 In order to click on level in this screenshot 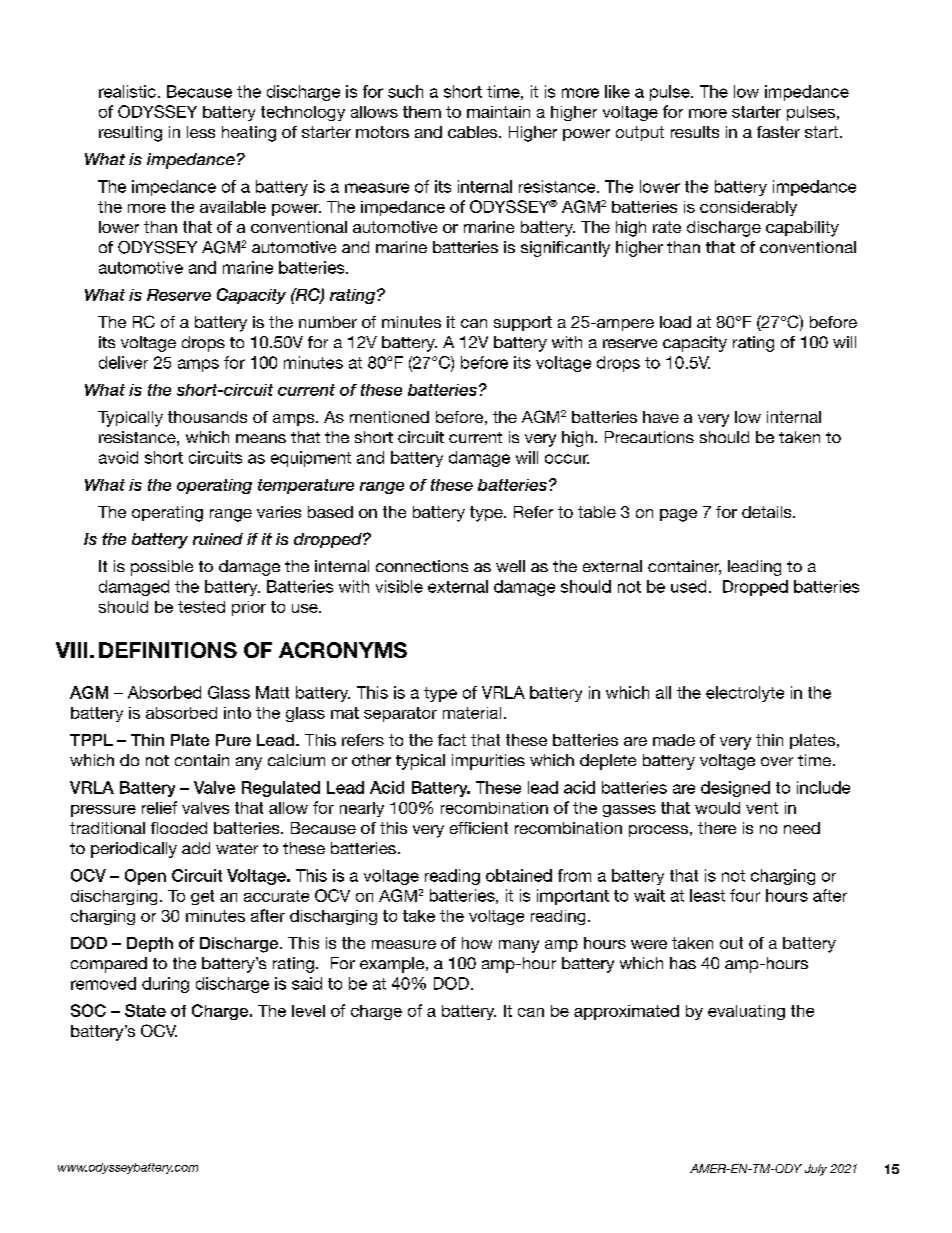, I will do `click(308, 1011)`.
